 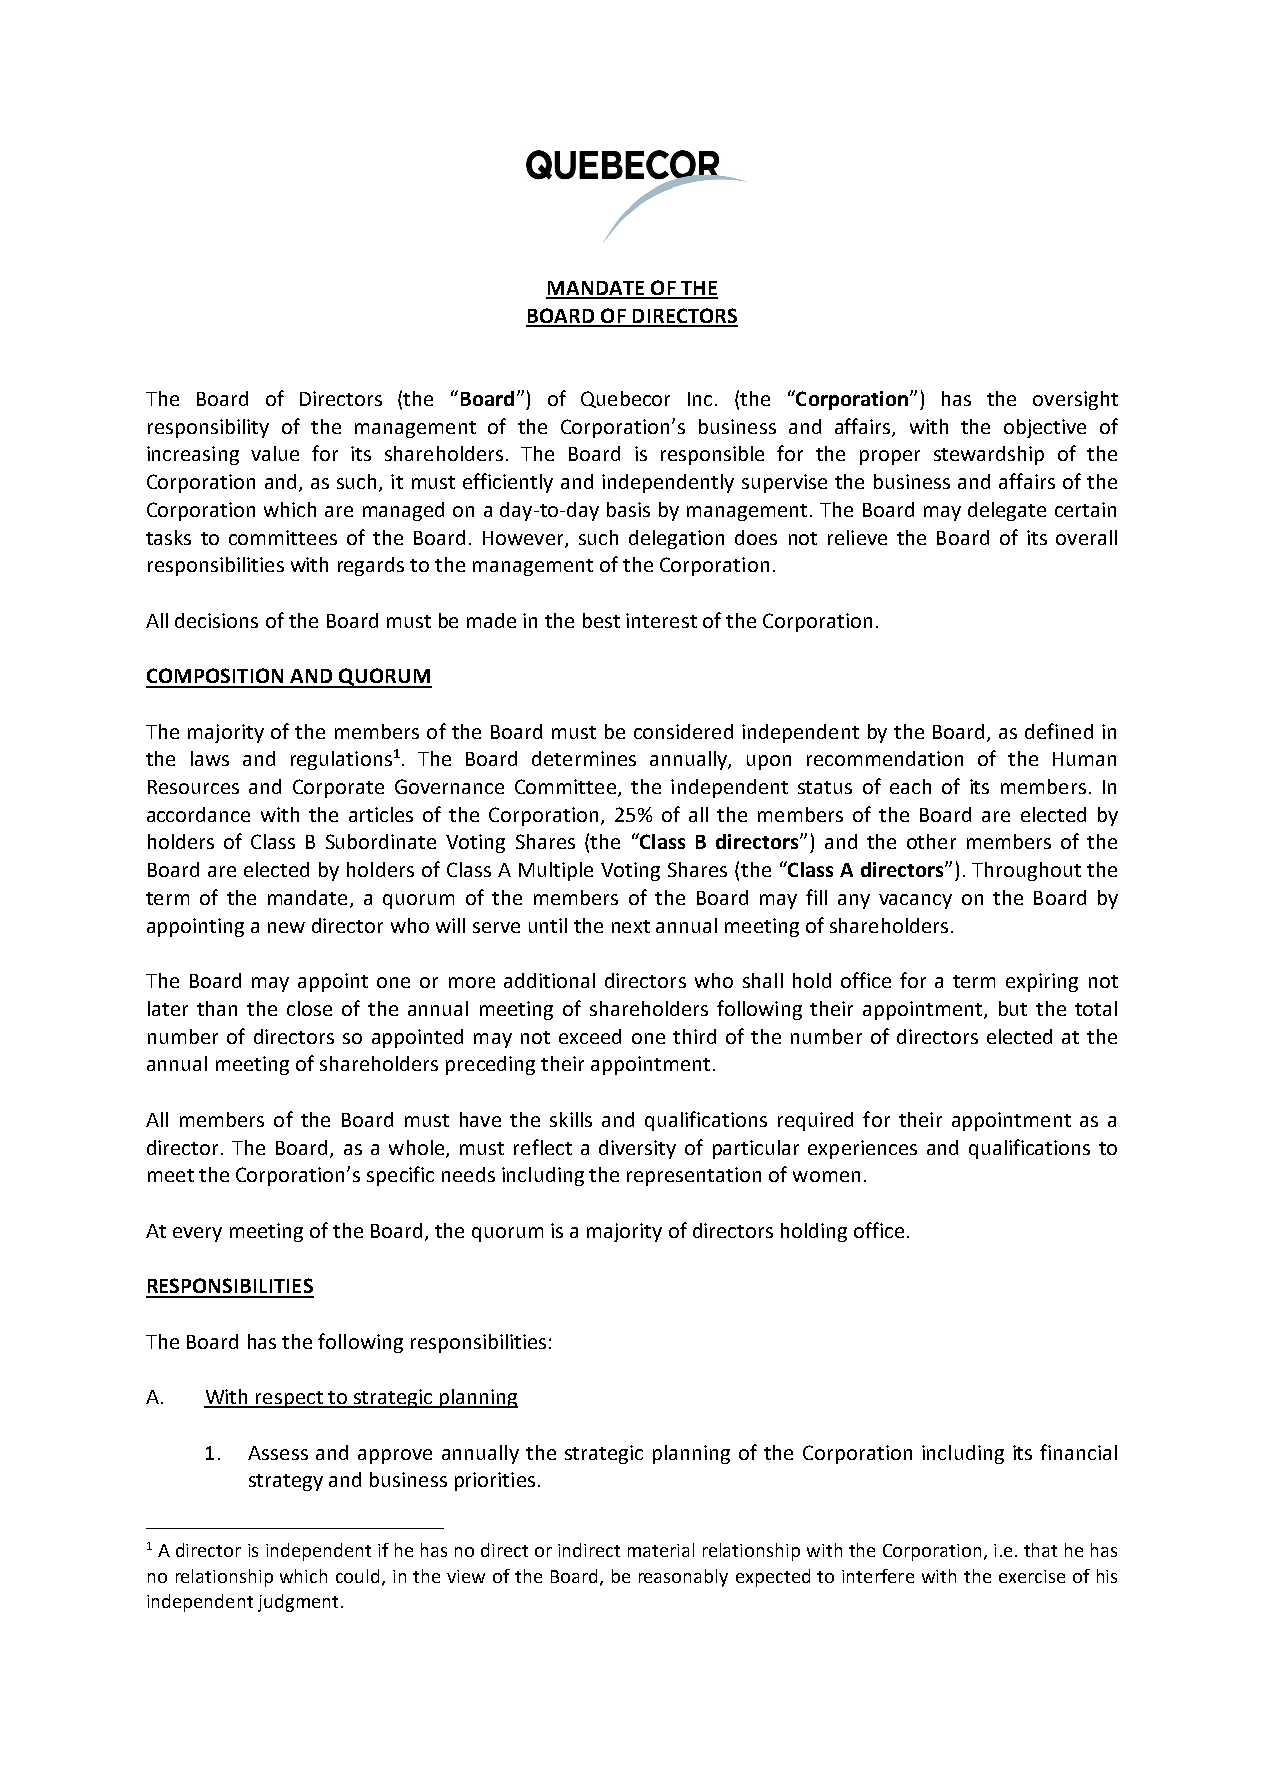 What do you see at coordinates (275, 453) in the document?
I see `value` at bounding box center [275, 453].
